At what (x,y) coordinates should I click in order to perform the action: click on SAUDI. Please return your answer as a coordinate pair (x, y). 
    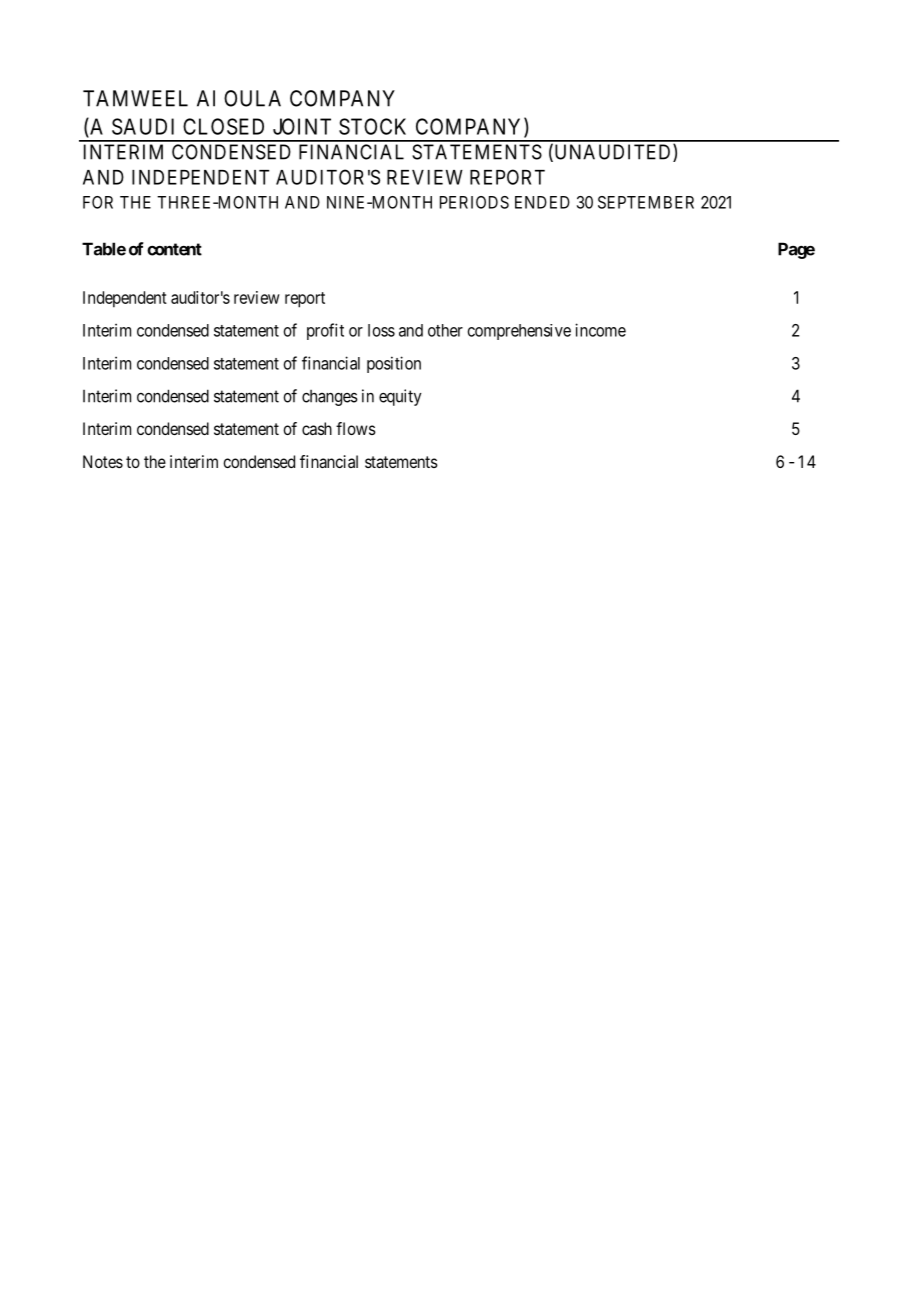
    Looking at the image, I should click on (143, 126).
